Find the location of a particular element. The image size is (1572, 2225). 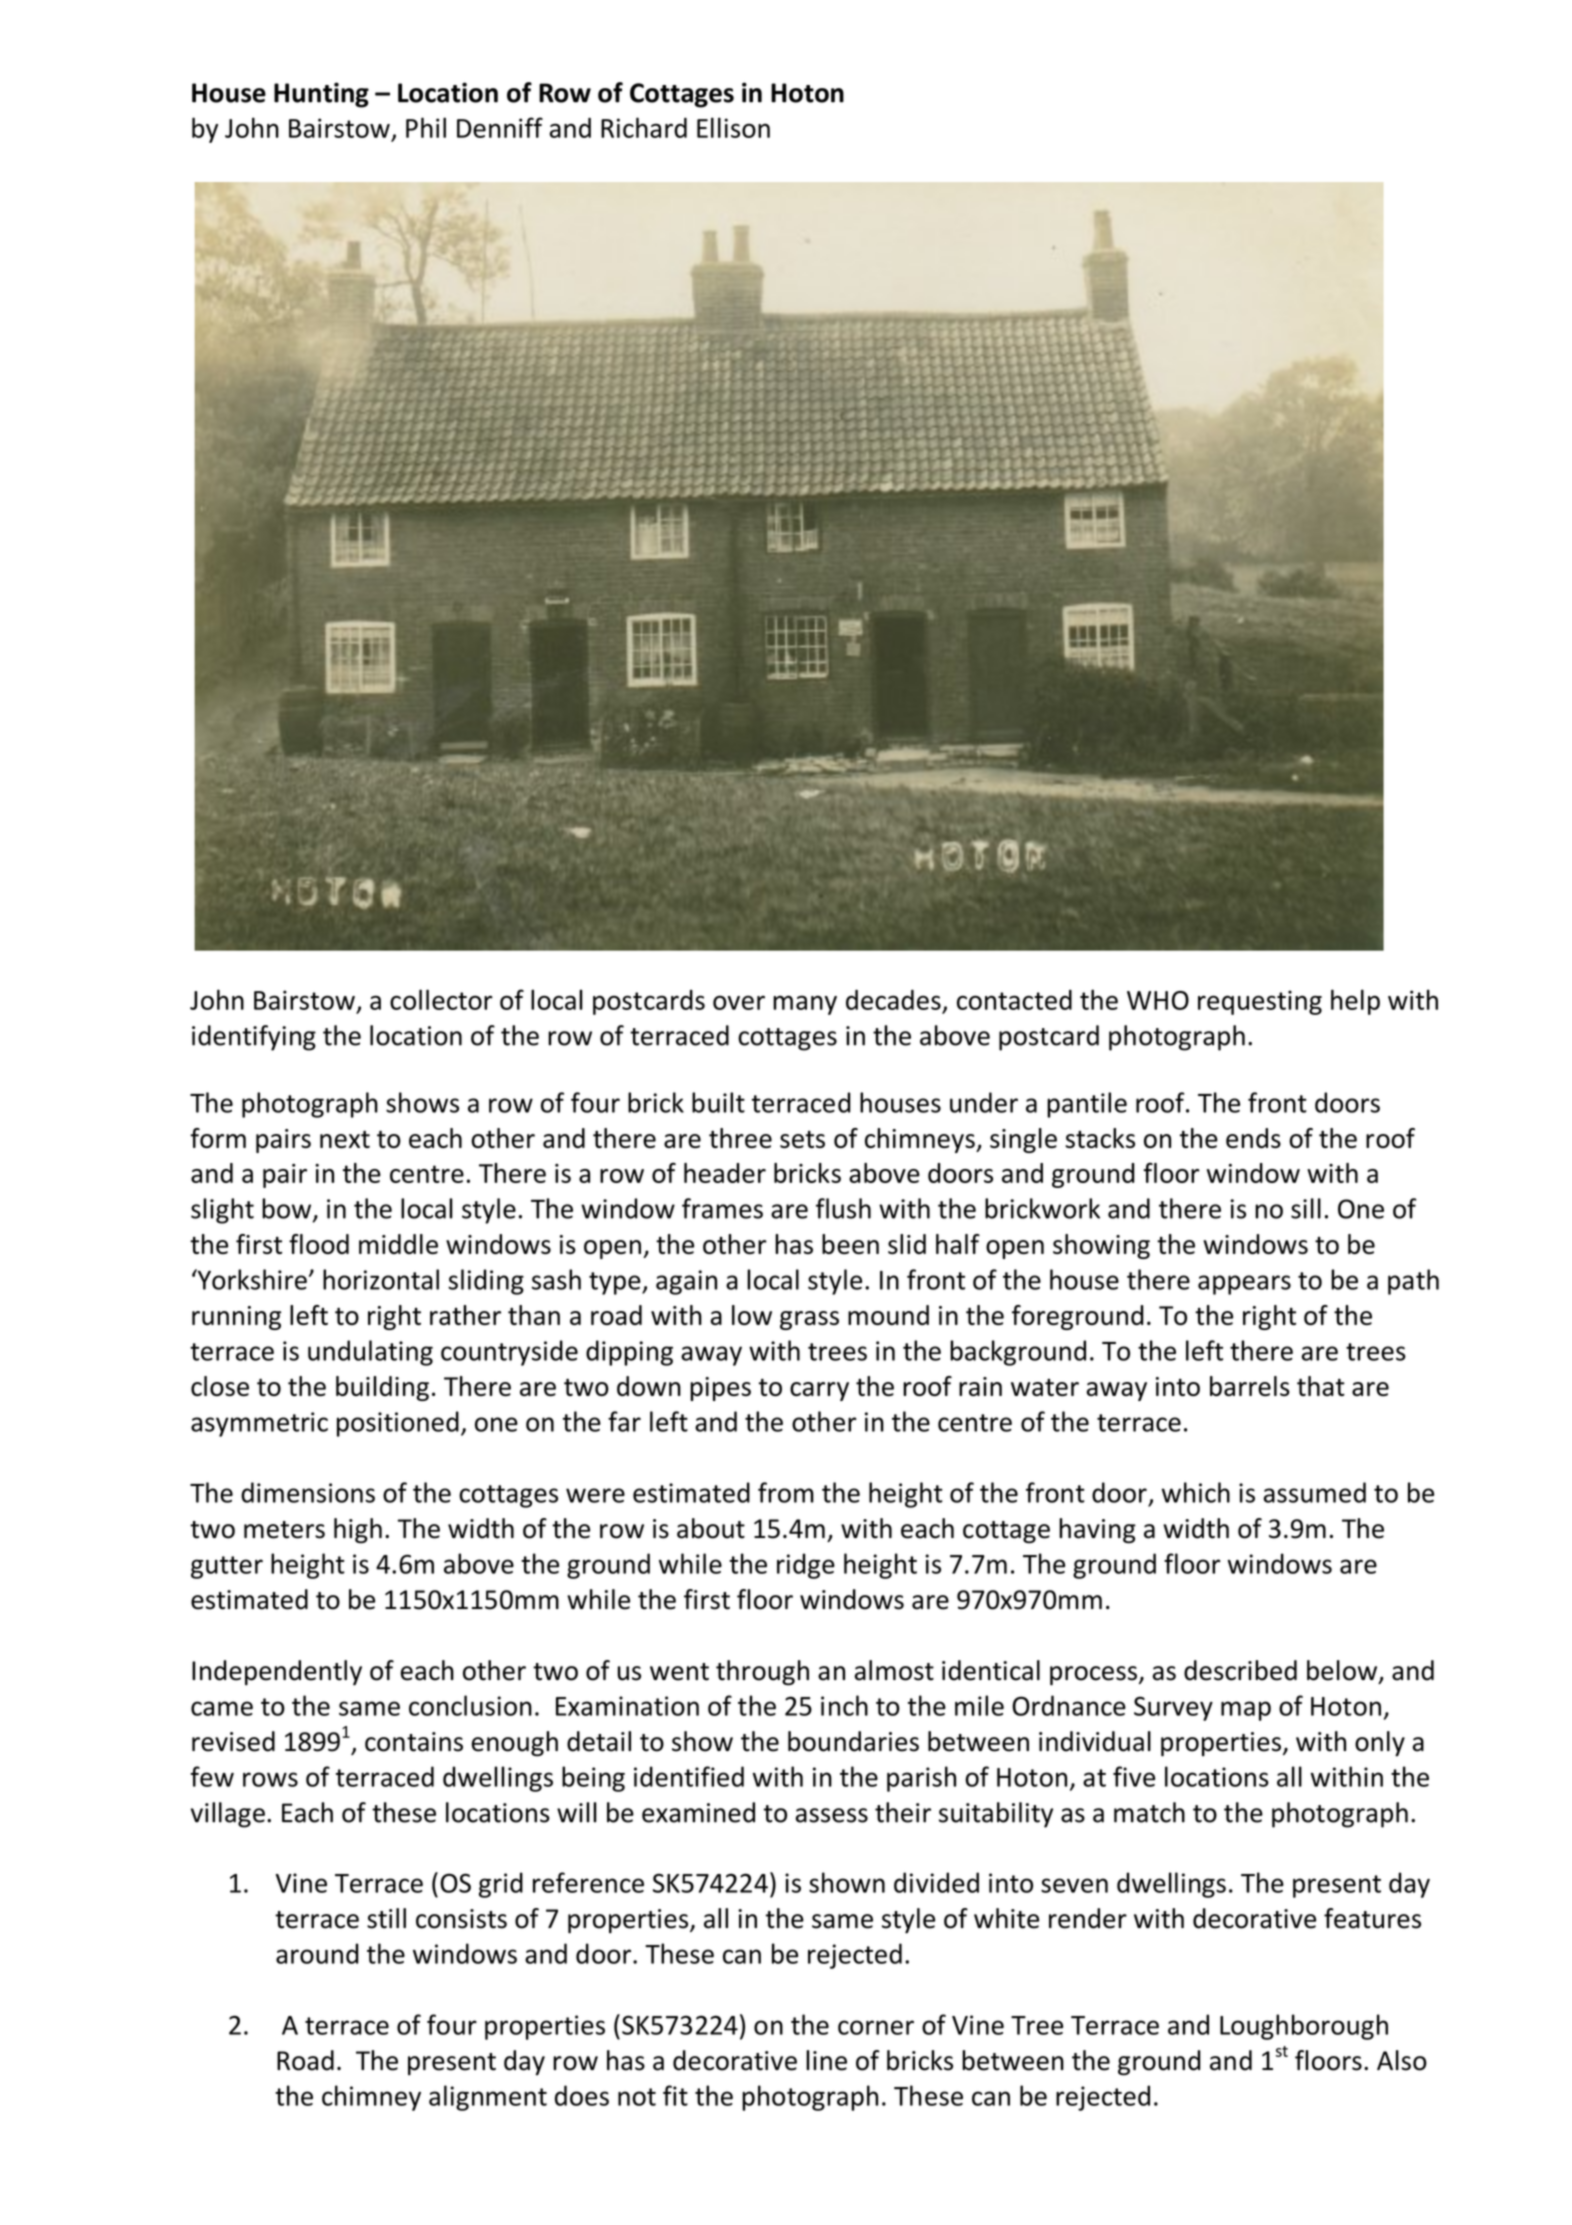

Richard is located at coordinates (644, 127).
